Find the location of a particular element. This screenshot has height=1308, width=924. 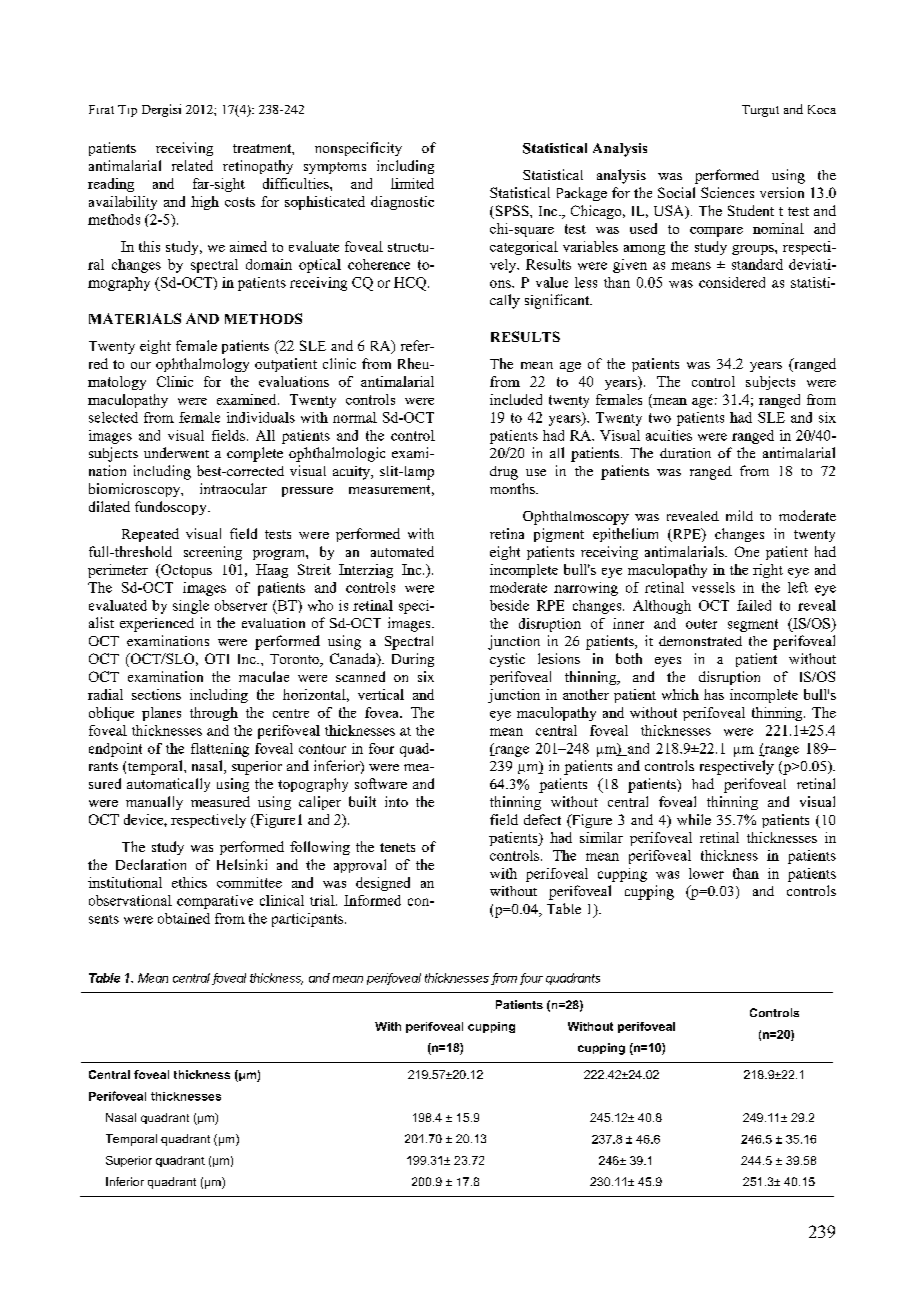

two is located at coordinates (660, 418).
